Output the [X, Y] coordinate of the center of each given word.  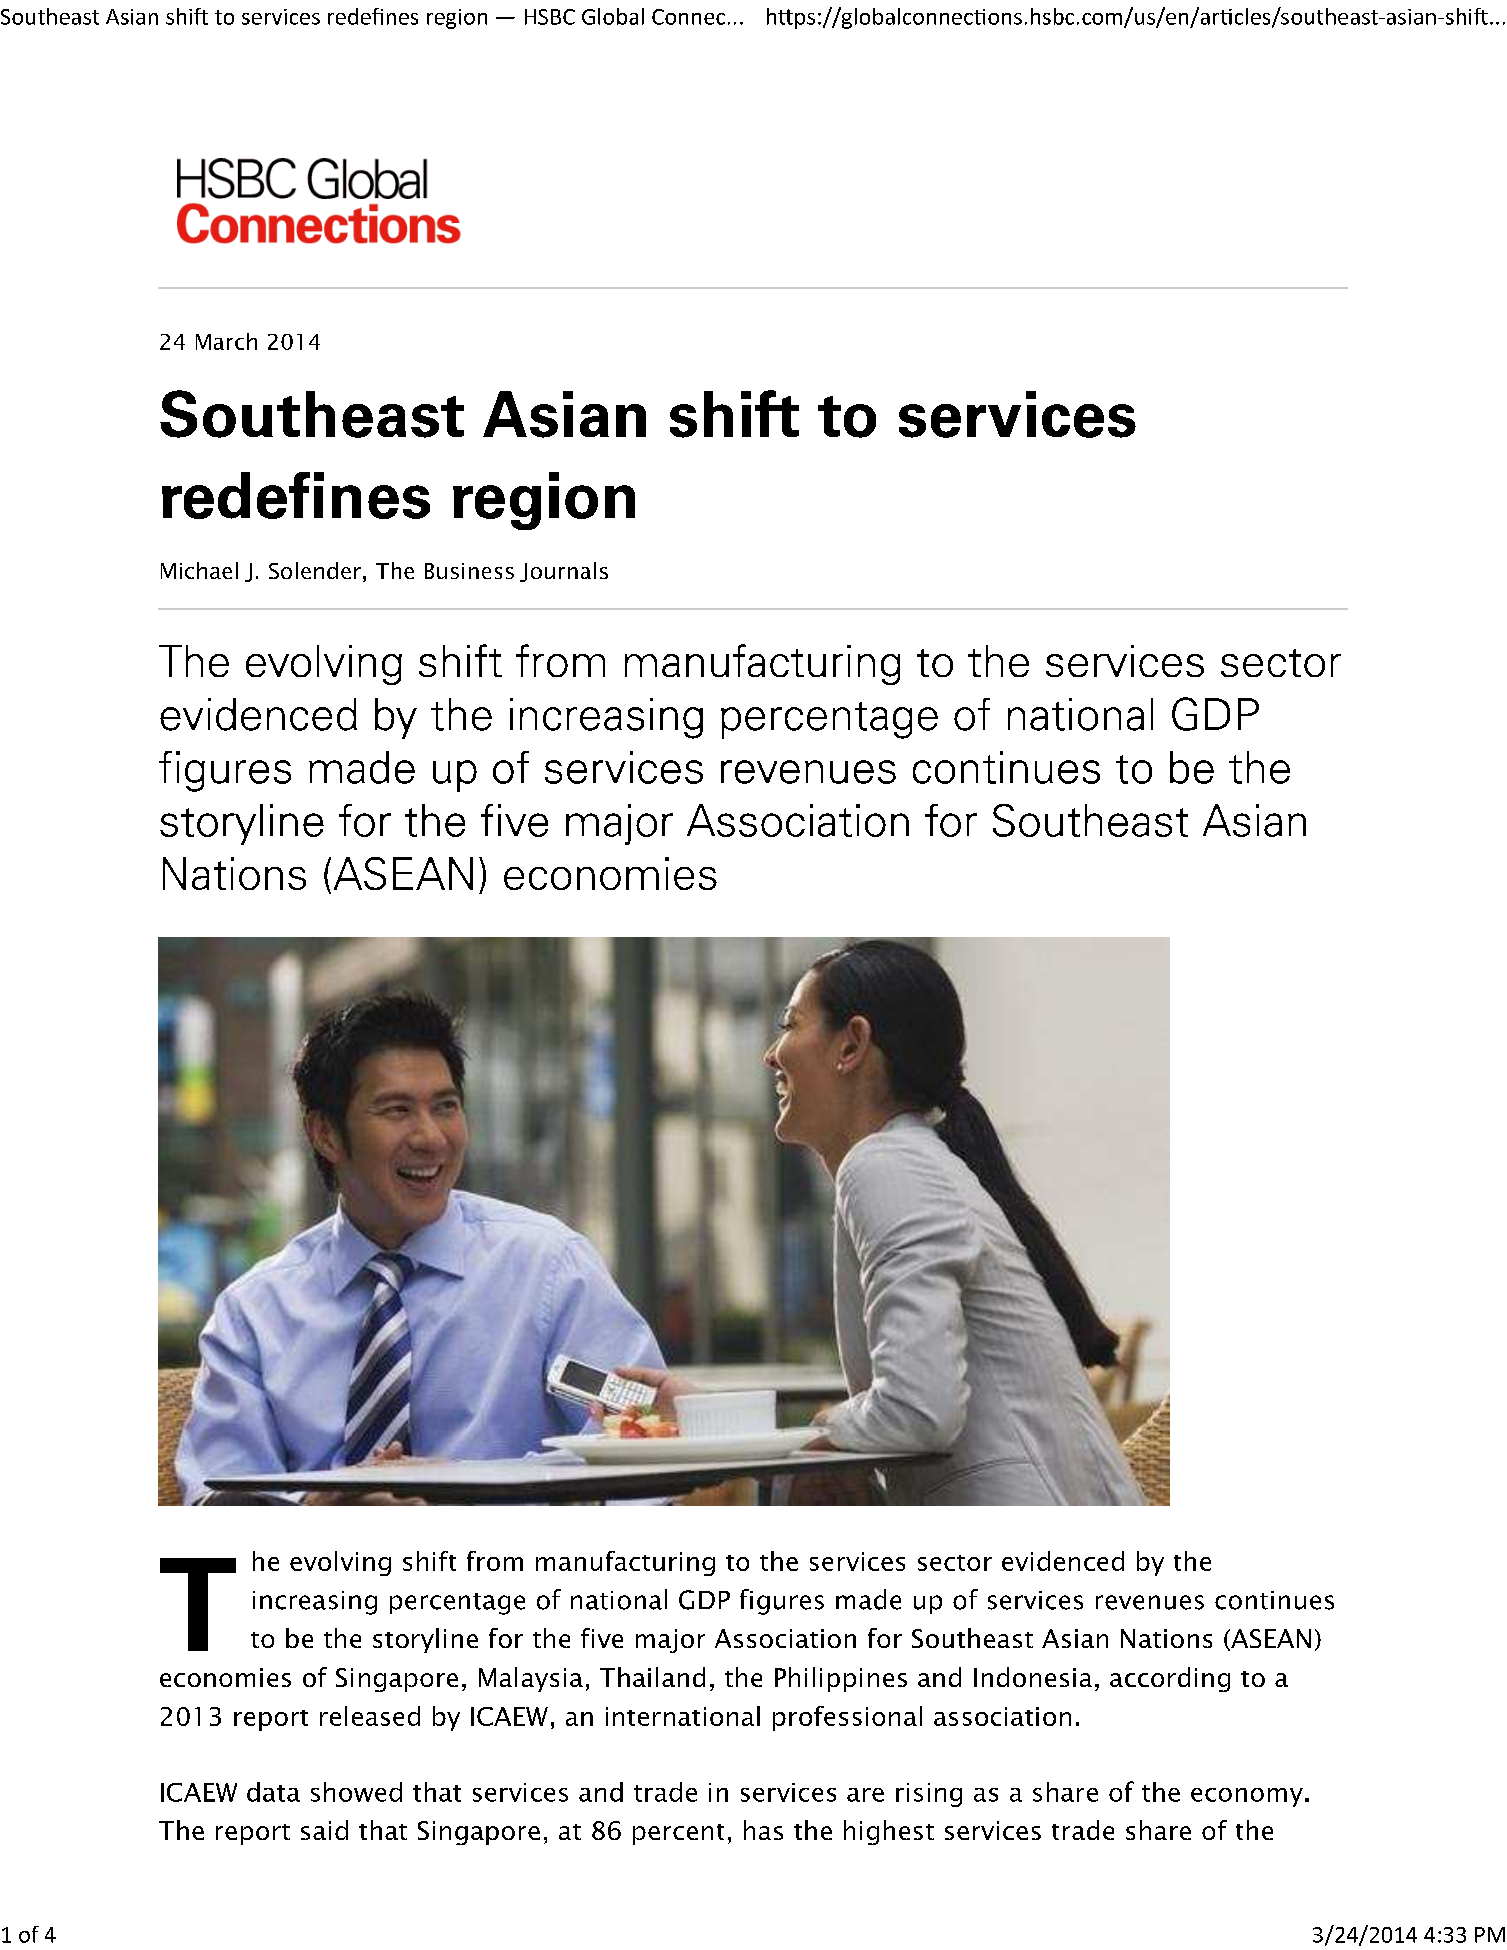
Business [469, 571]
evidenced [1063, 1561]
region [457, 19]
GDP [704, 1600]
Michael [199, 570]
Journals [564, 572]
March [226, 341]
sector [955, 1563]
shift [429, 1561]
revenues [1150, 1602]
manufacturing [625, 1563]
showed [356, 1792]
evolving [340, 1563]
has [763, 1830]
